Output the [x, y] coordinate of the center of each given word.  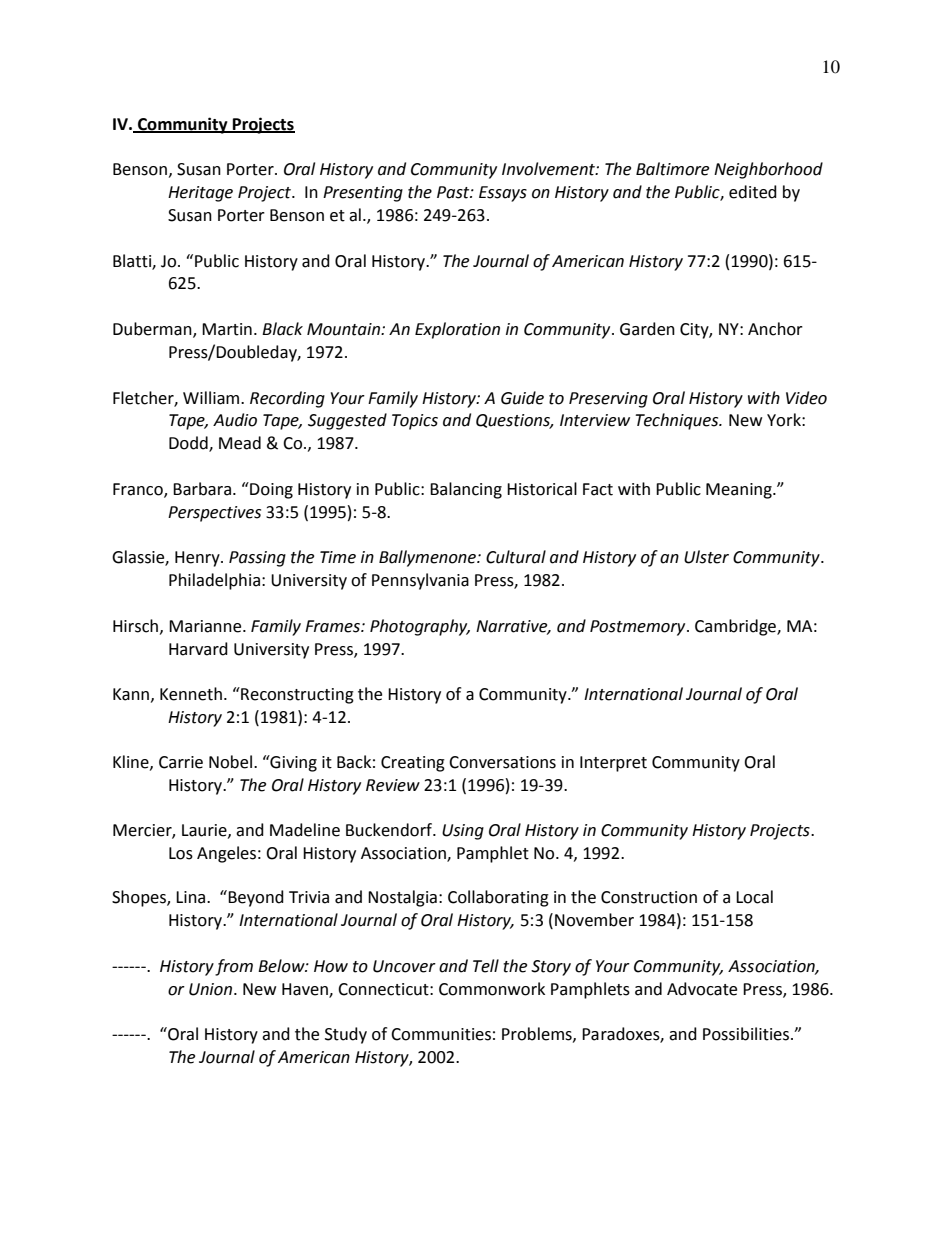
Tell [486, 966]
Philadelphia [214, 581]
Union [212, 989]
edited [753, 192]
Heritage [200, 194]
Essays [503, 194]
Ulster [706, 557]
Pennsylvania [420, 581]
